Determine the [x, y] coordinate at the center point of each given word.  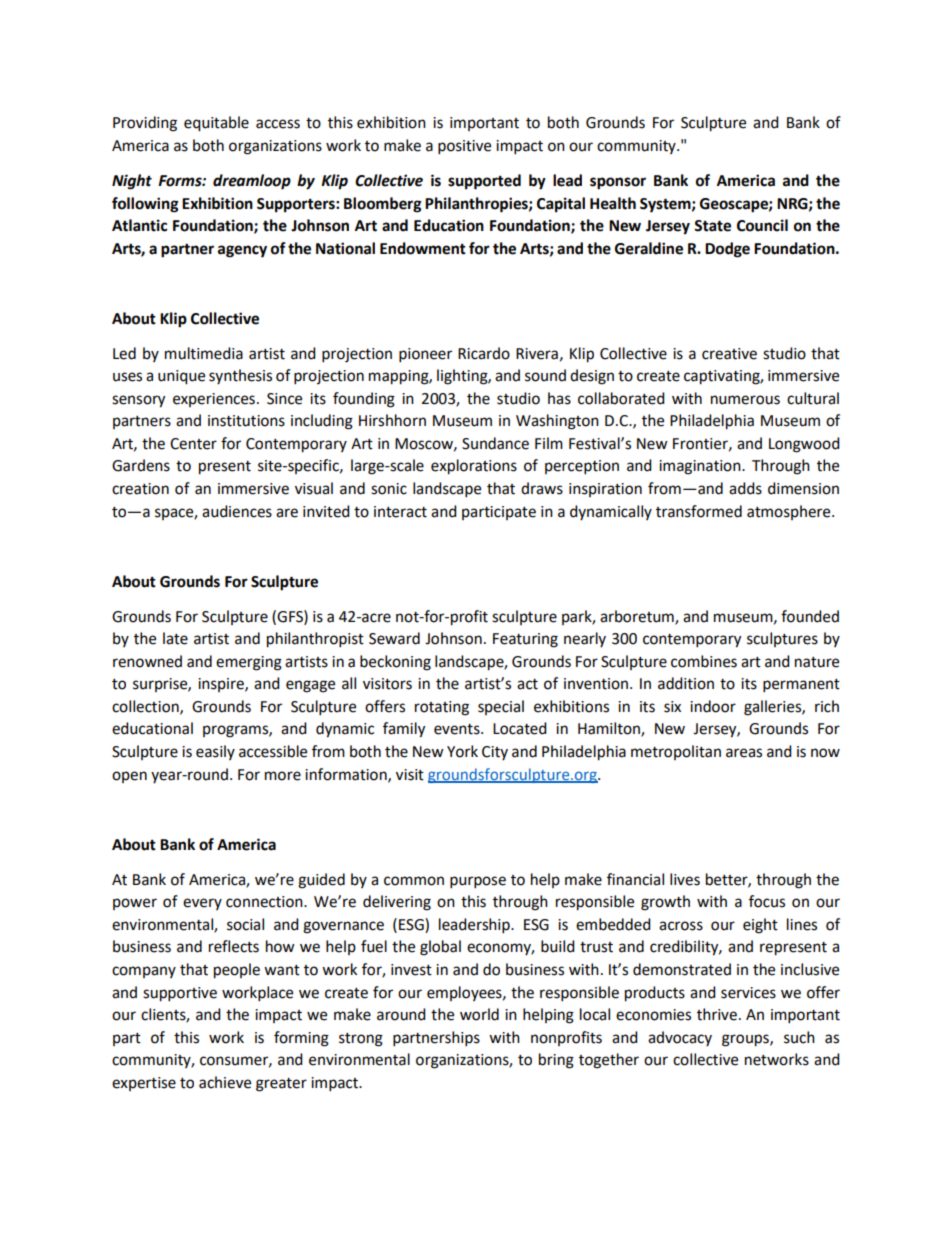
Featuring [525, 640]
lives [685, 879]
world [479, 1014]
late [175, 638]
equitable [216, 124]
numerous [745, 400]
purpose [478, 882]
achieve [225, 1082]
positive [464, 147]
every [202, 904]
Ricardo [484, 353]
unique [181, 377]
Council [762, 225]
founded [810, 616]
